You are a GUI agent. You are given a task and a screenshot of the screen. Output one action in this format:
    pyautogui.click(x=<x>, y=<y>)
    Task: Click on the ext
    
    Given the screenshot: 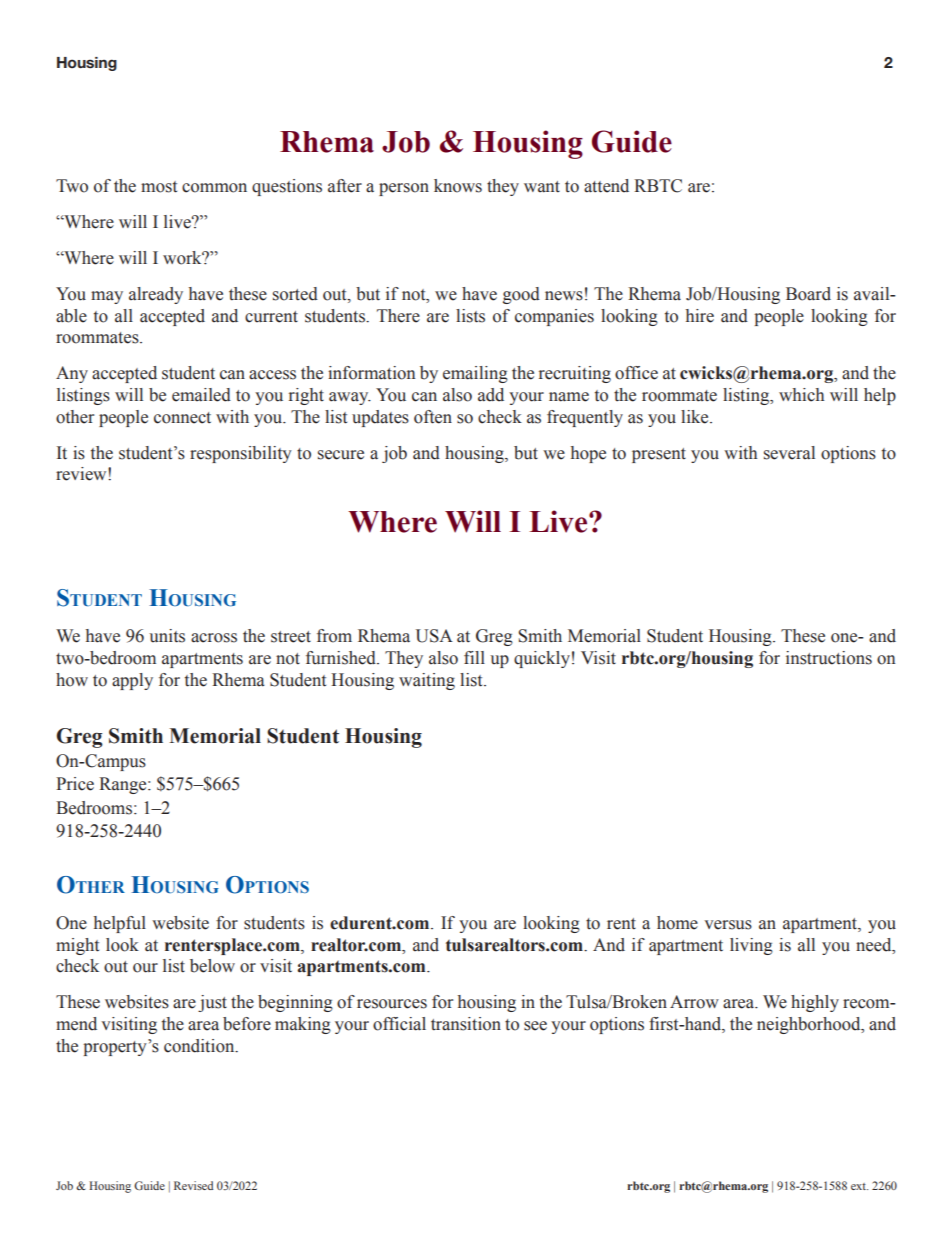 What is the action you would take?
    pyautogui.click(x=859, y=1186)
